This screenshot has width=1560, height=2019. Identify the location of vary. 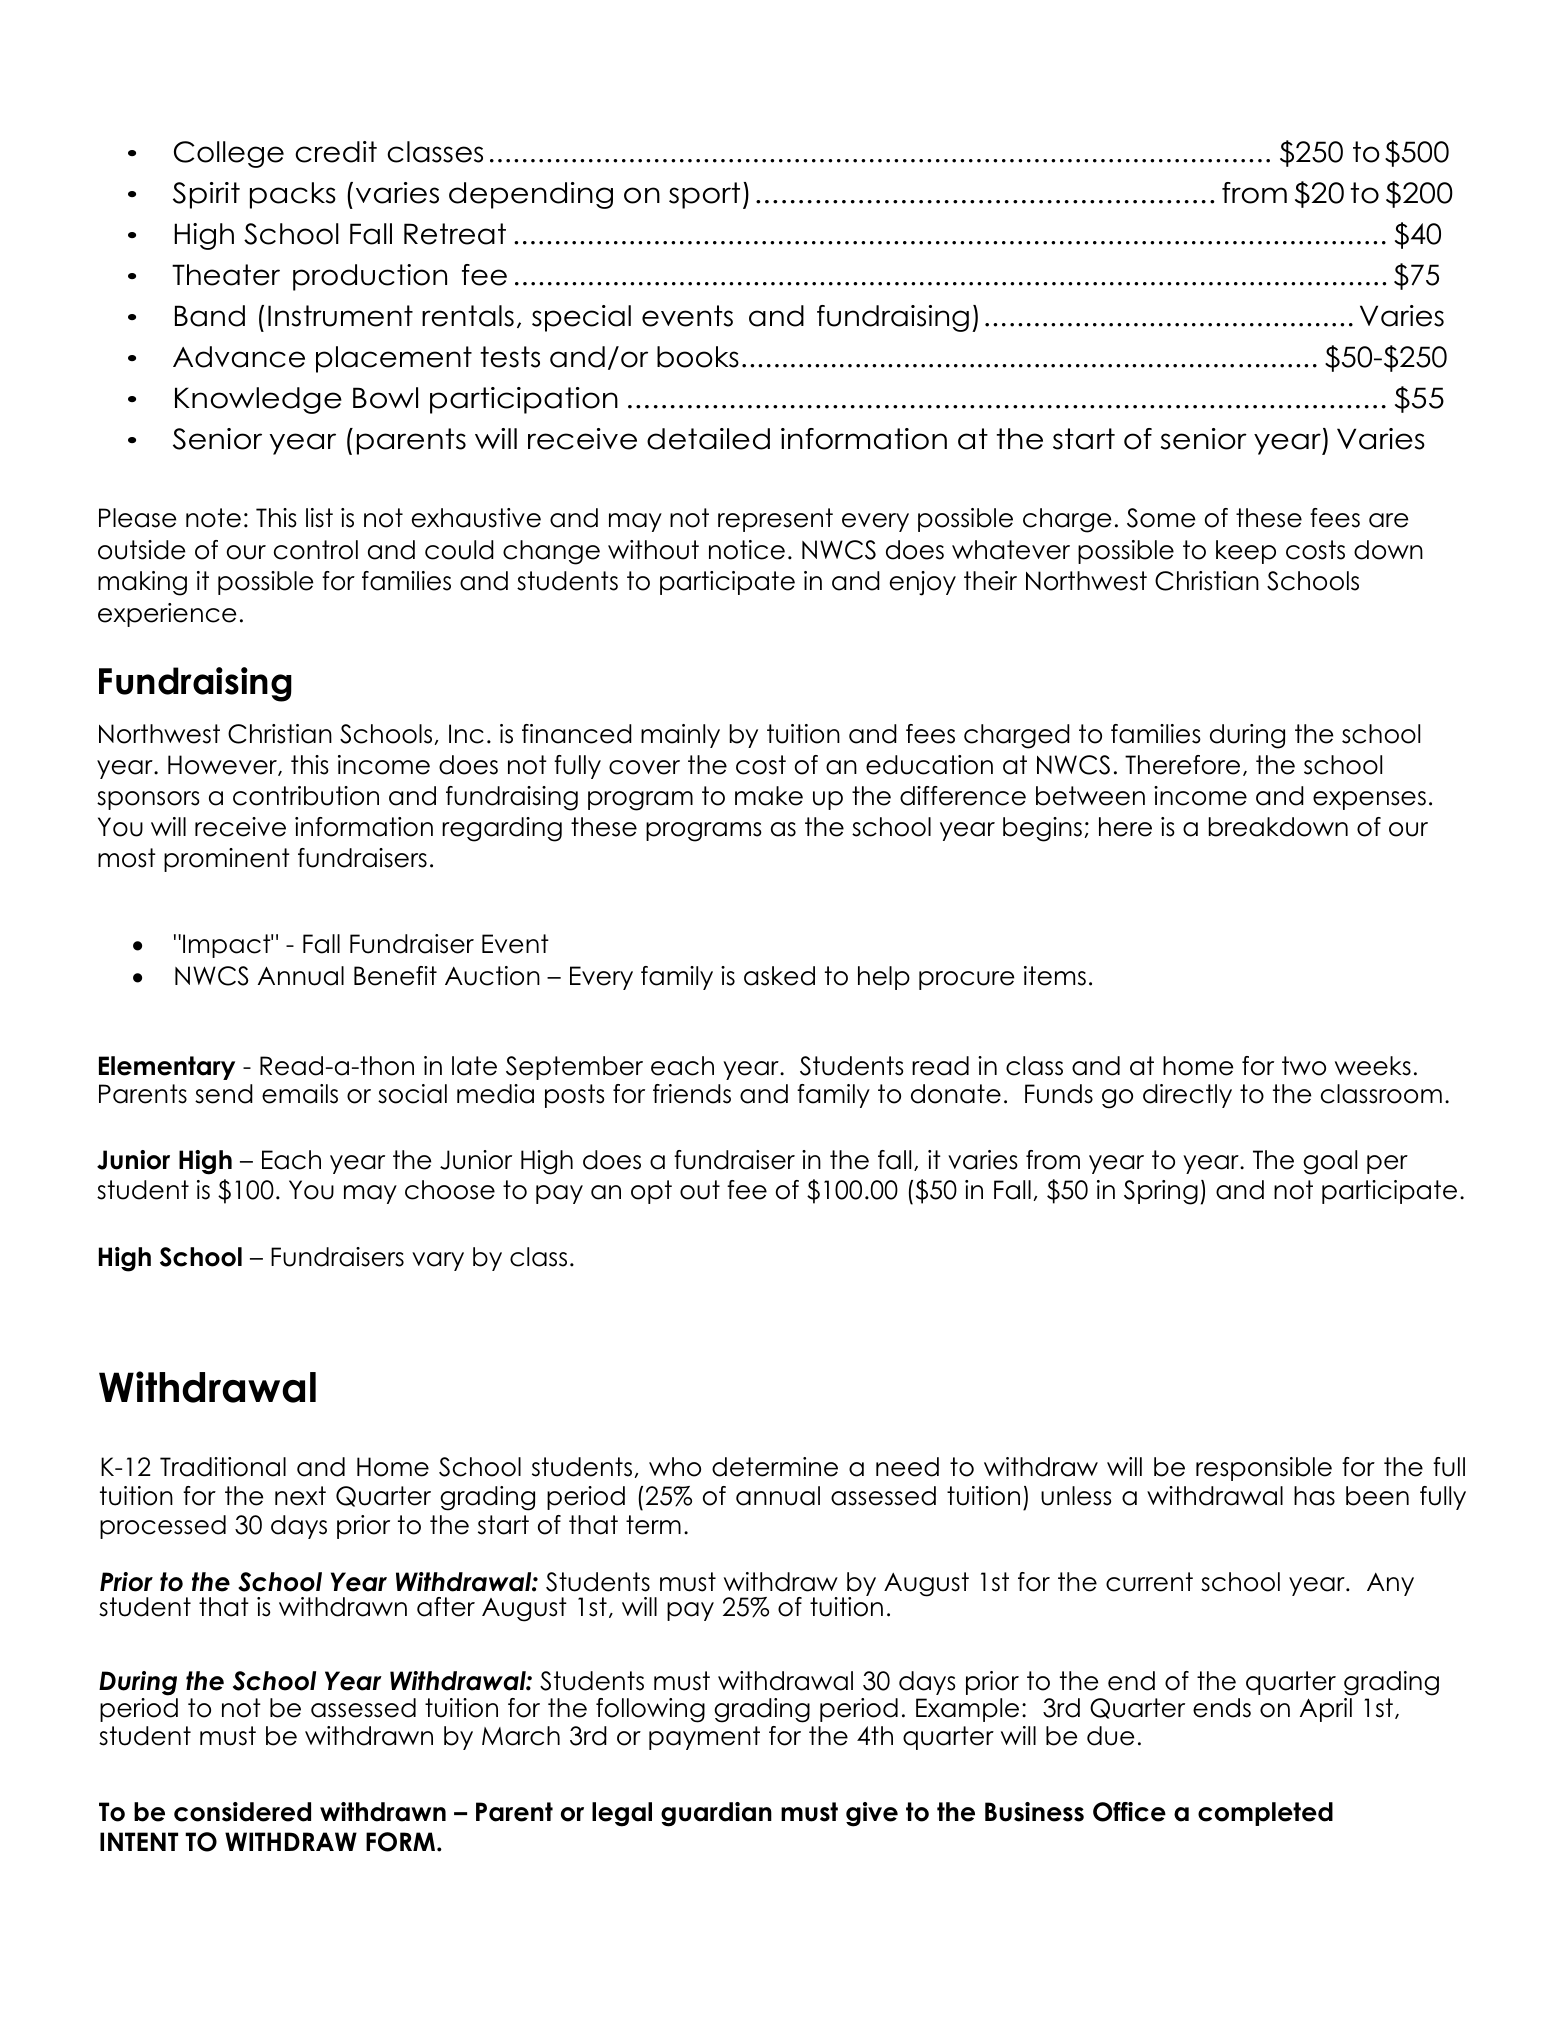
(438, 1261).
